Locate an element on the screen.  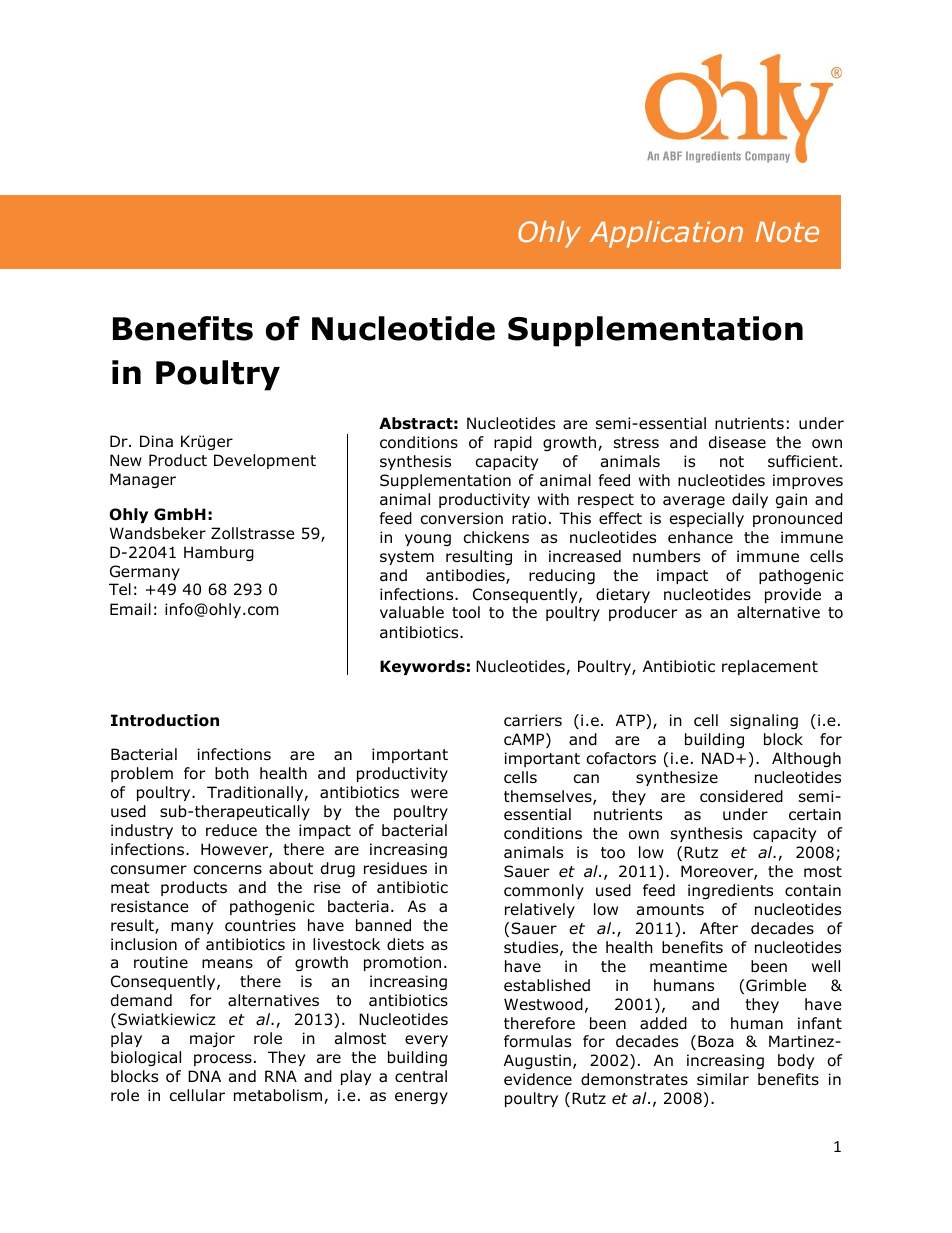
Note is located at coordinates (787, 232).
